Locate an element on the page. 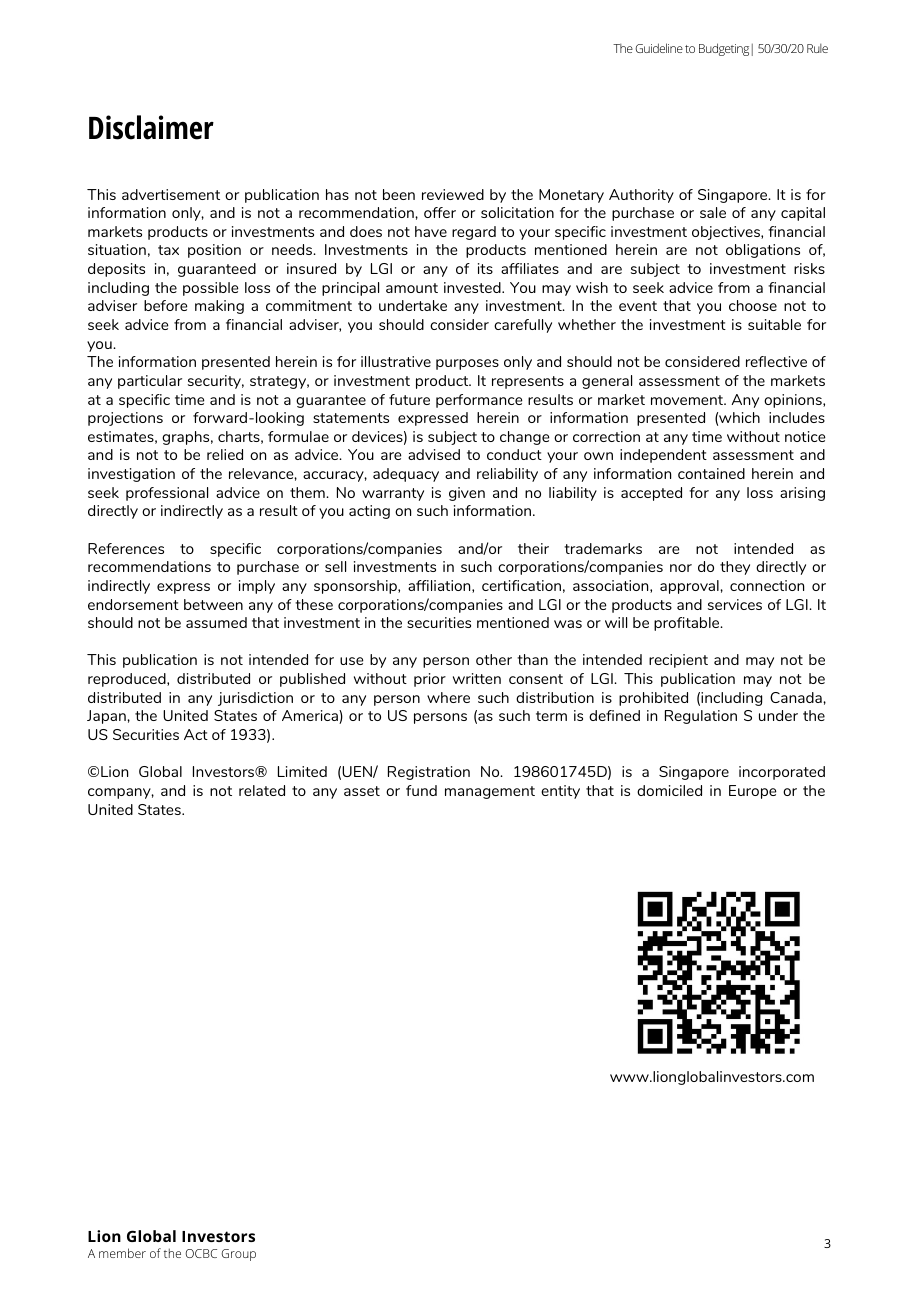  Group is located at coordinates (238, 1255).
